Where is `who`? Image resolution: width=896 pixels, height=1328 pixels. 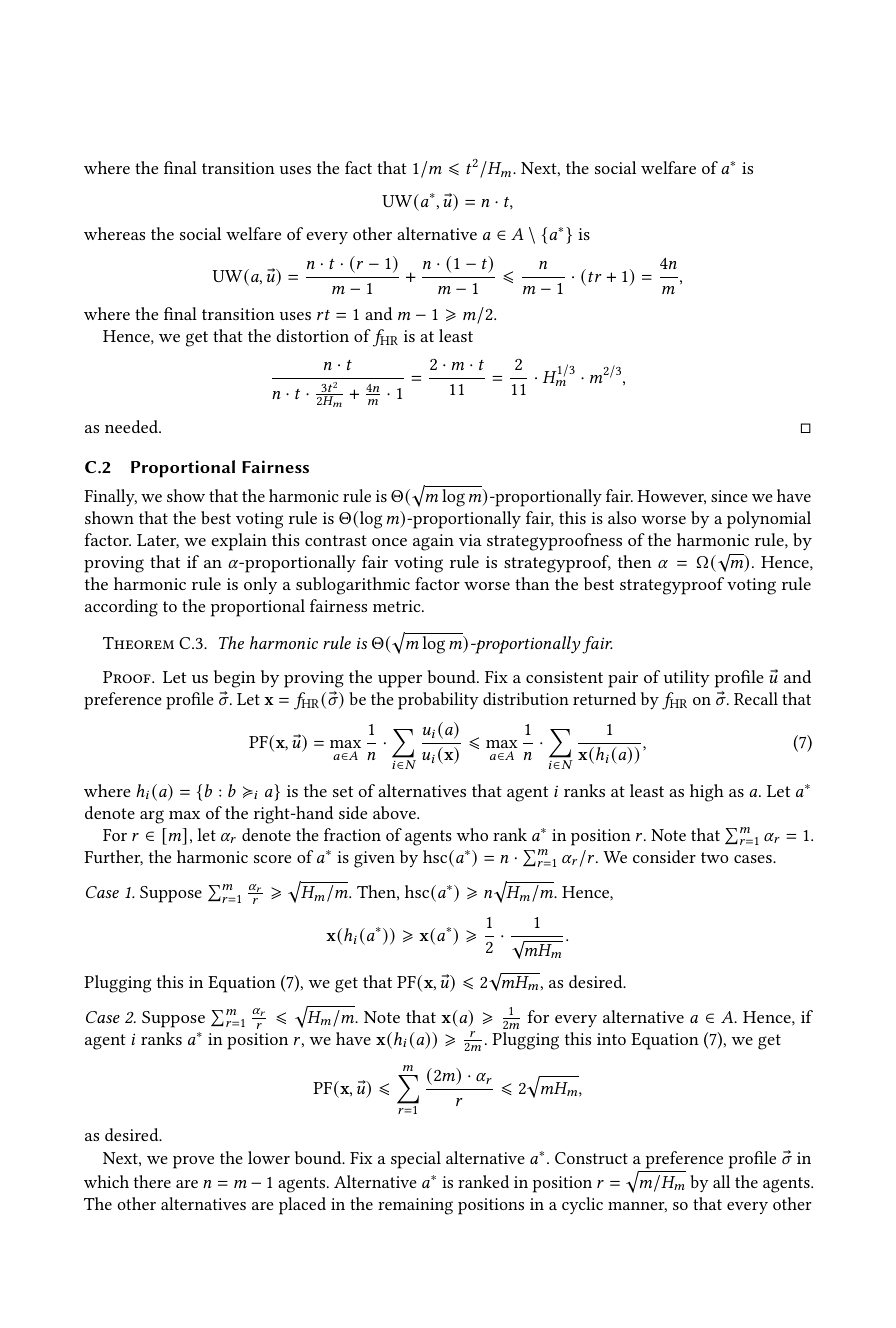 who is located at coordinates (472, 834).
